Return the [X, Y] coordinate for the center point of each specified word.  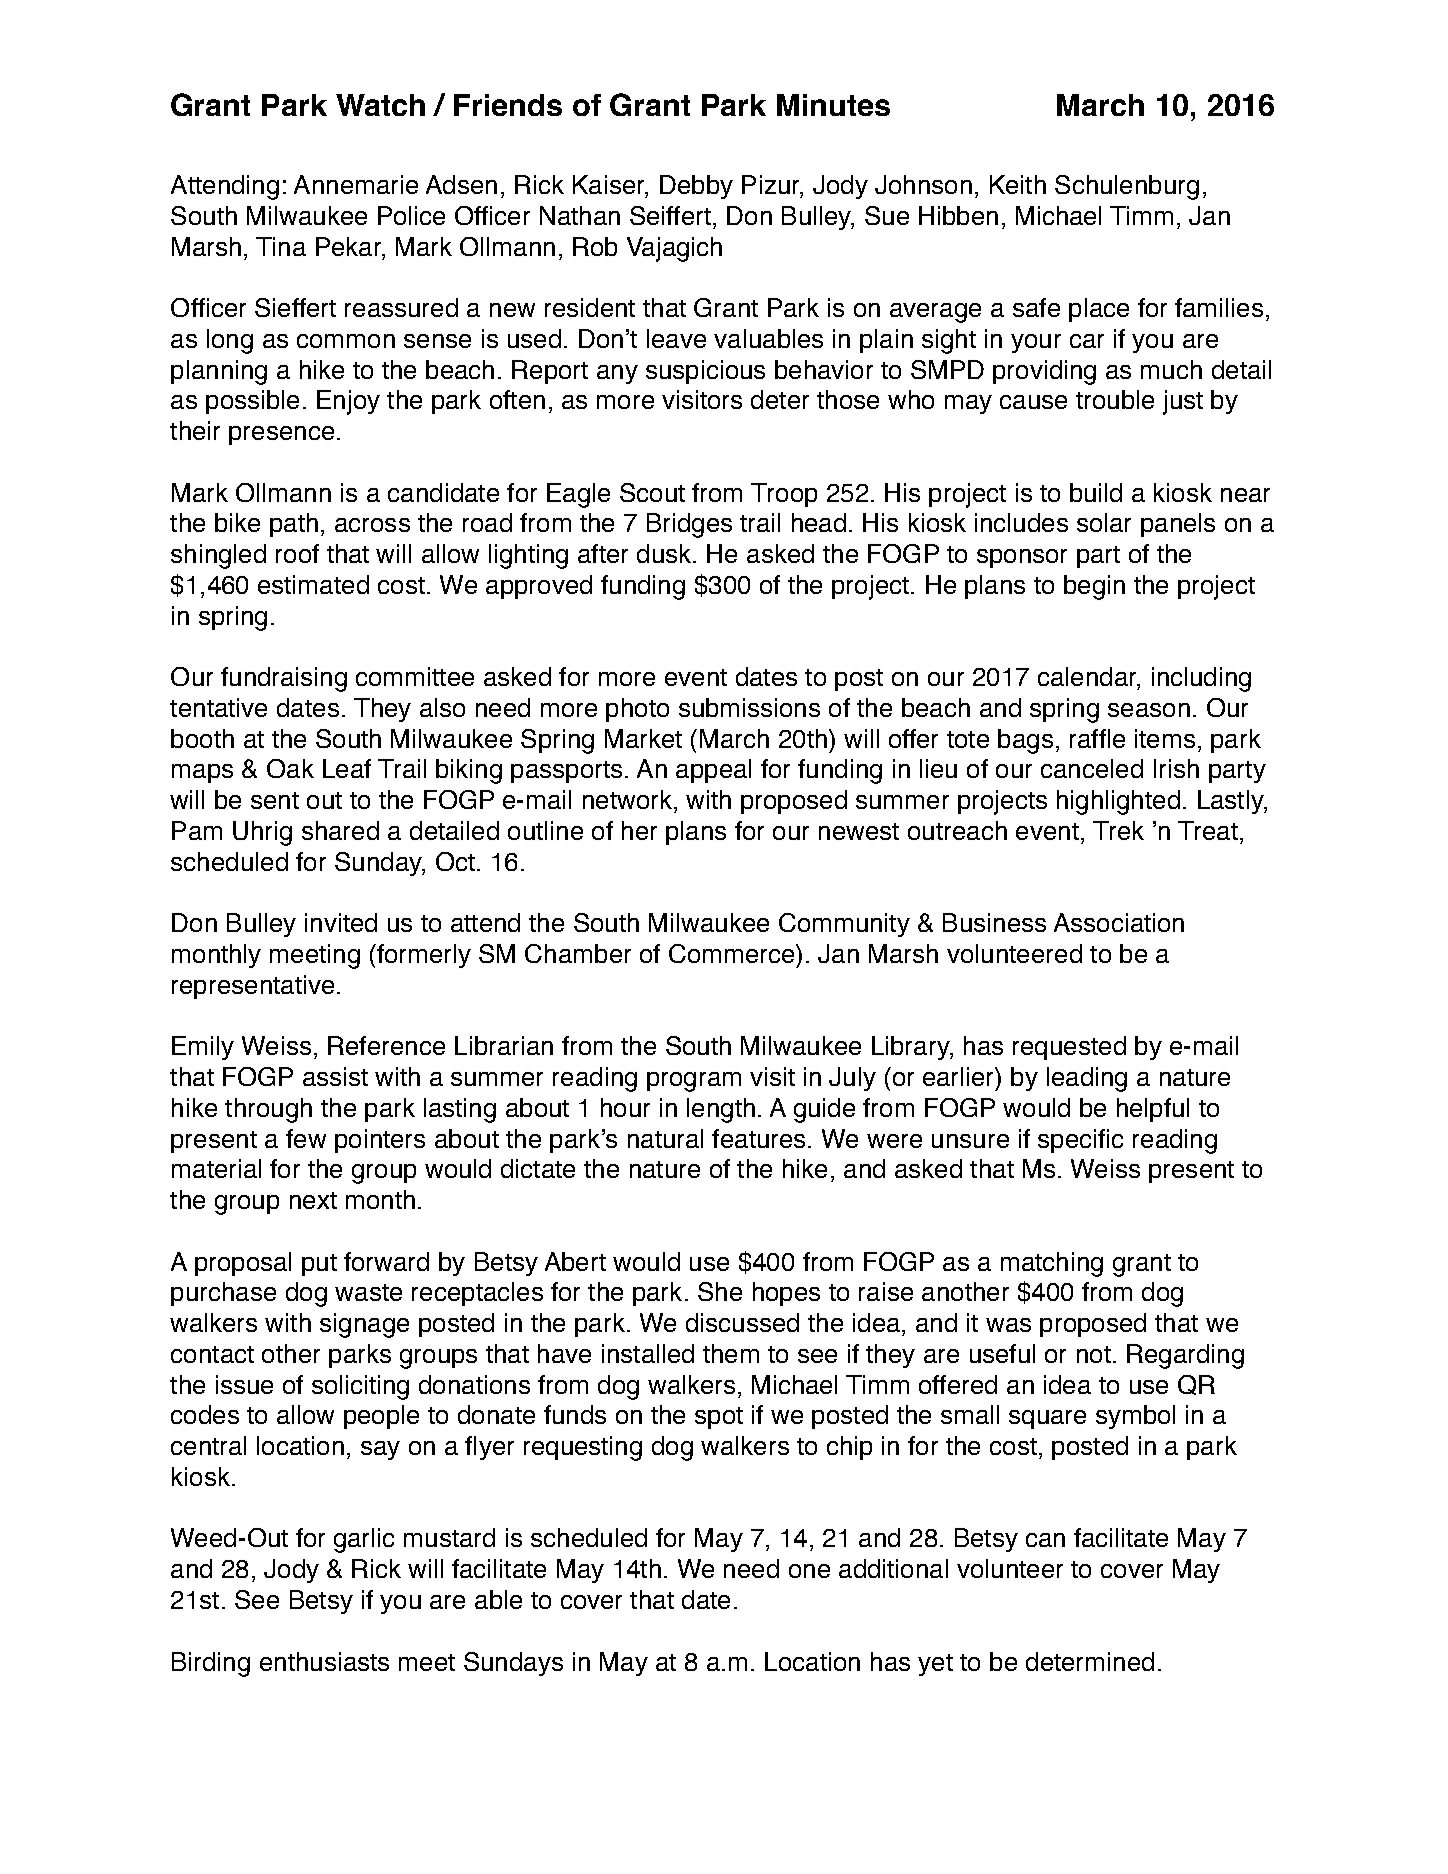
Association [1119, 922]
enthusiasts [324, 1661]
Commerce [733, 953]
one [809, 1571]
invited [341, 922]
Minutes [833, 105]
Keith [1018, 184]
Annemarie [356, 184]
